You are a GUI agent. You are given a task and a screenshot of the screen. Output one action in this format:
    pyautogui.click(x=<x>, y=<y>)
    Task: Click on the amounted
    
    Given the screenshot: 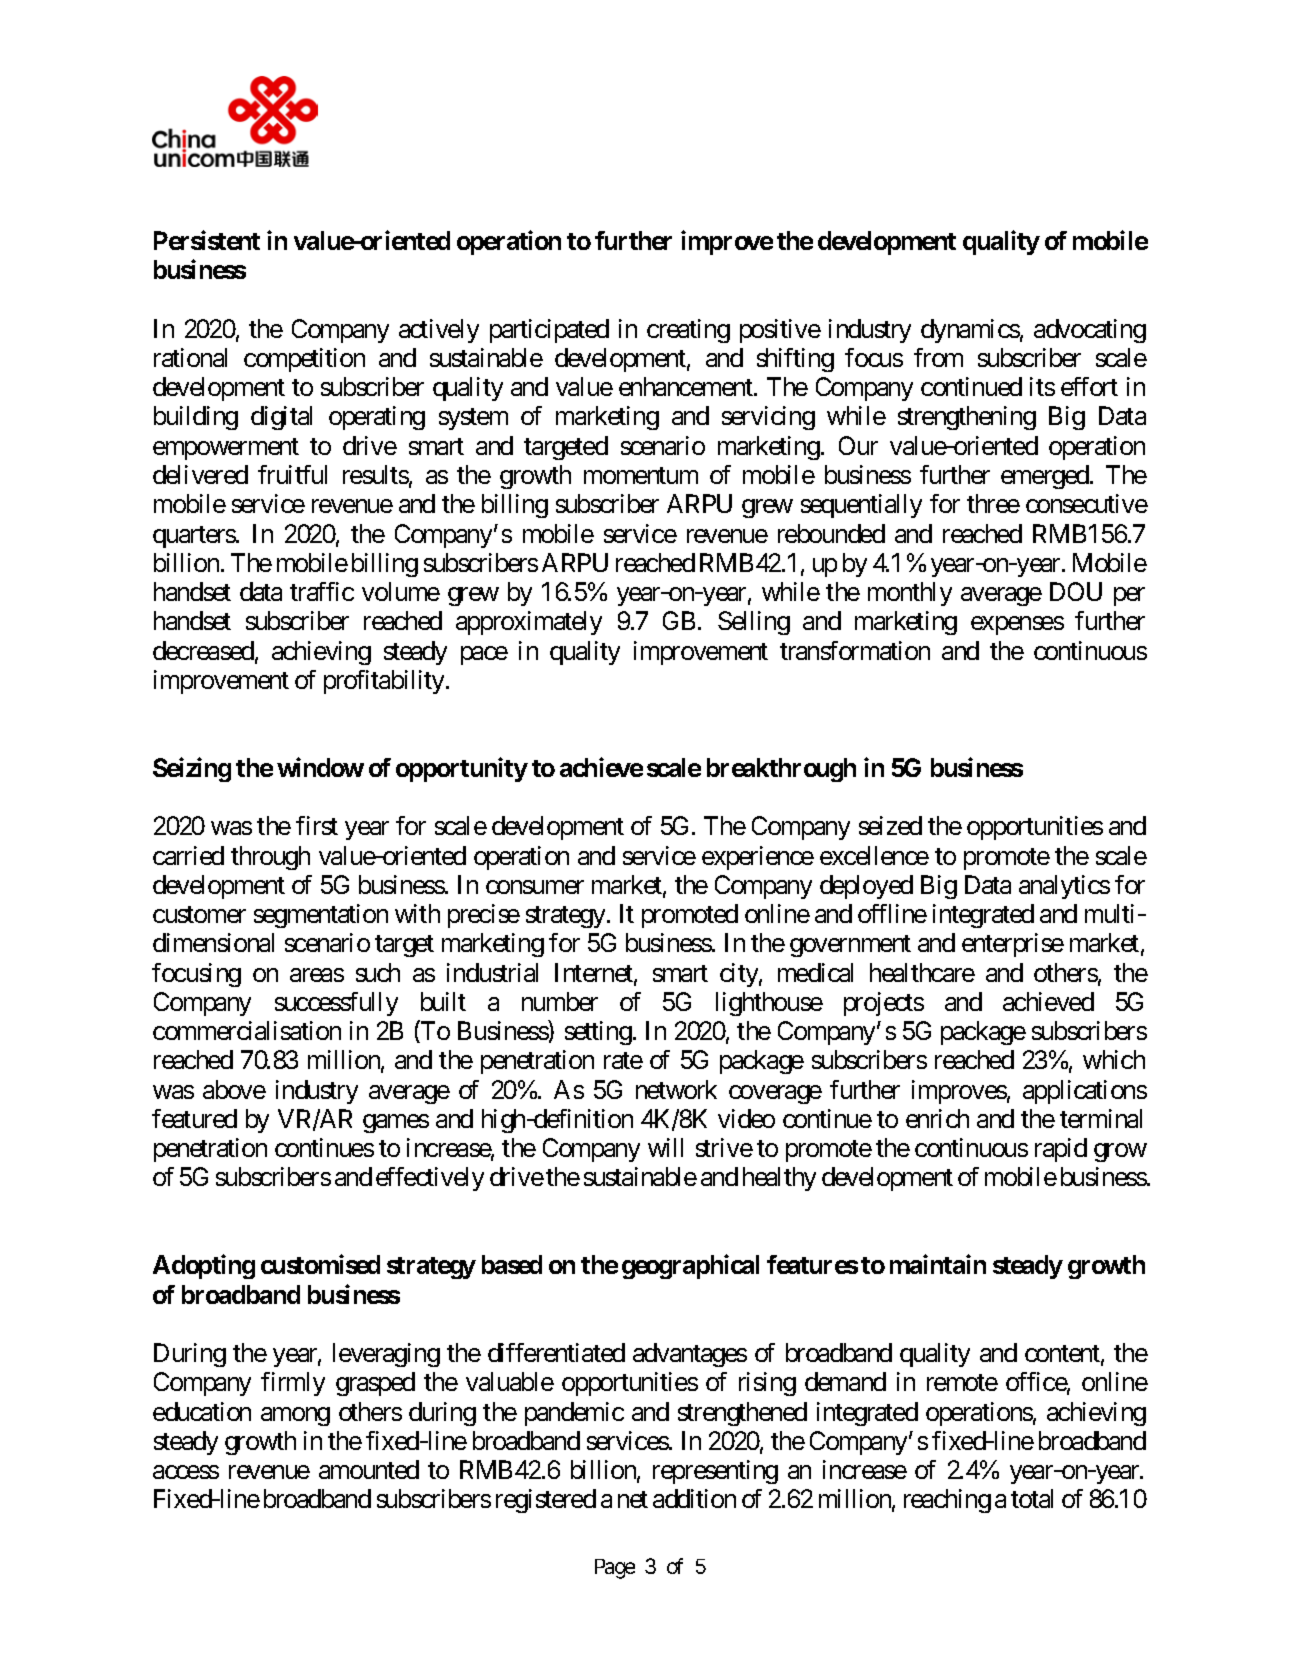 What is the action you would take?
    pyautogui.click(x=369, y=1469)
